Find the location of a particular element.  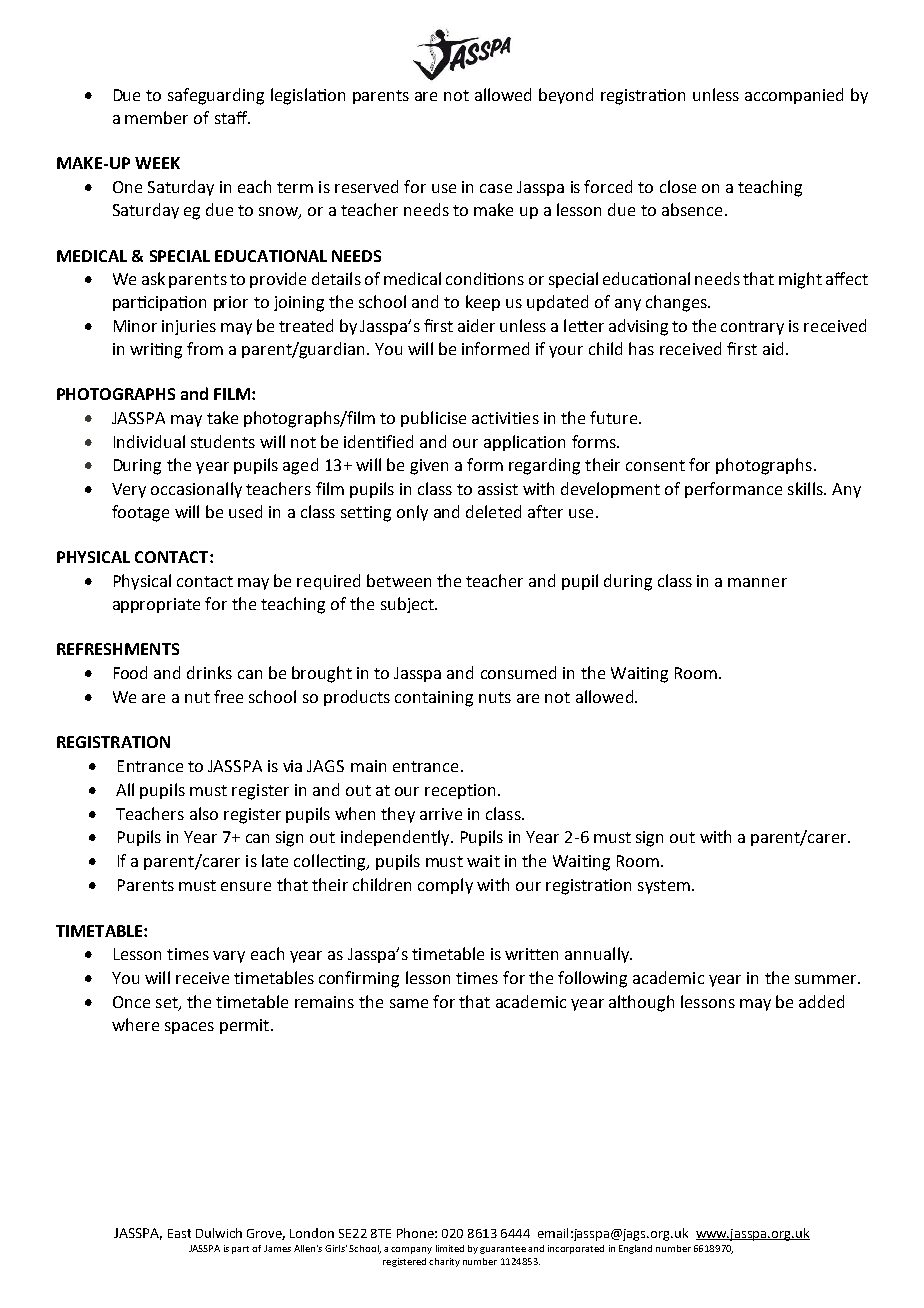

nuts is located at coordinates (495, 697).
